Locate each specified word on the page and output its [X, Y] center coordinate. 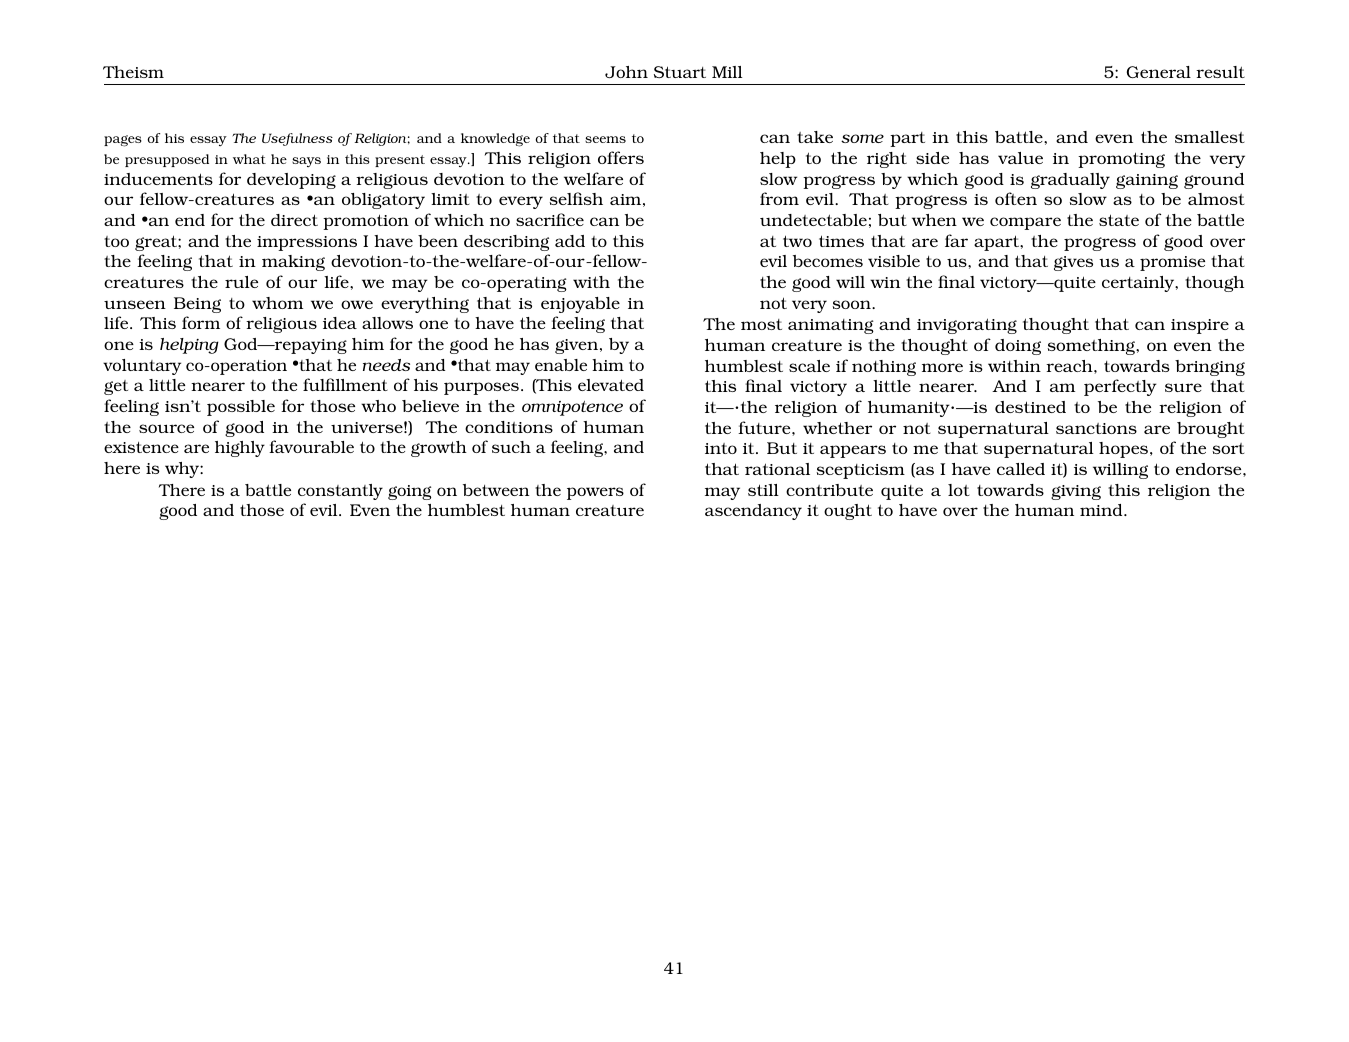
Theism [133, 72]
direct [294, 220]
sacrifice [550, 219]
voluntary [142, 367]
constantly [340, 492]
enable [561, 365]
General [1159, 72]
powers [595, 493]
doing [1018, 347]
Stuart [680, 72]
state [1119, 220]
